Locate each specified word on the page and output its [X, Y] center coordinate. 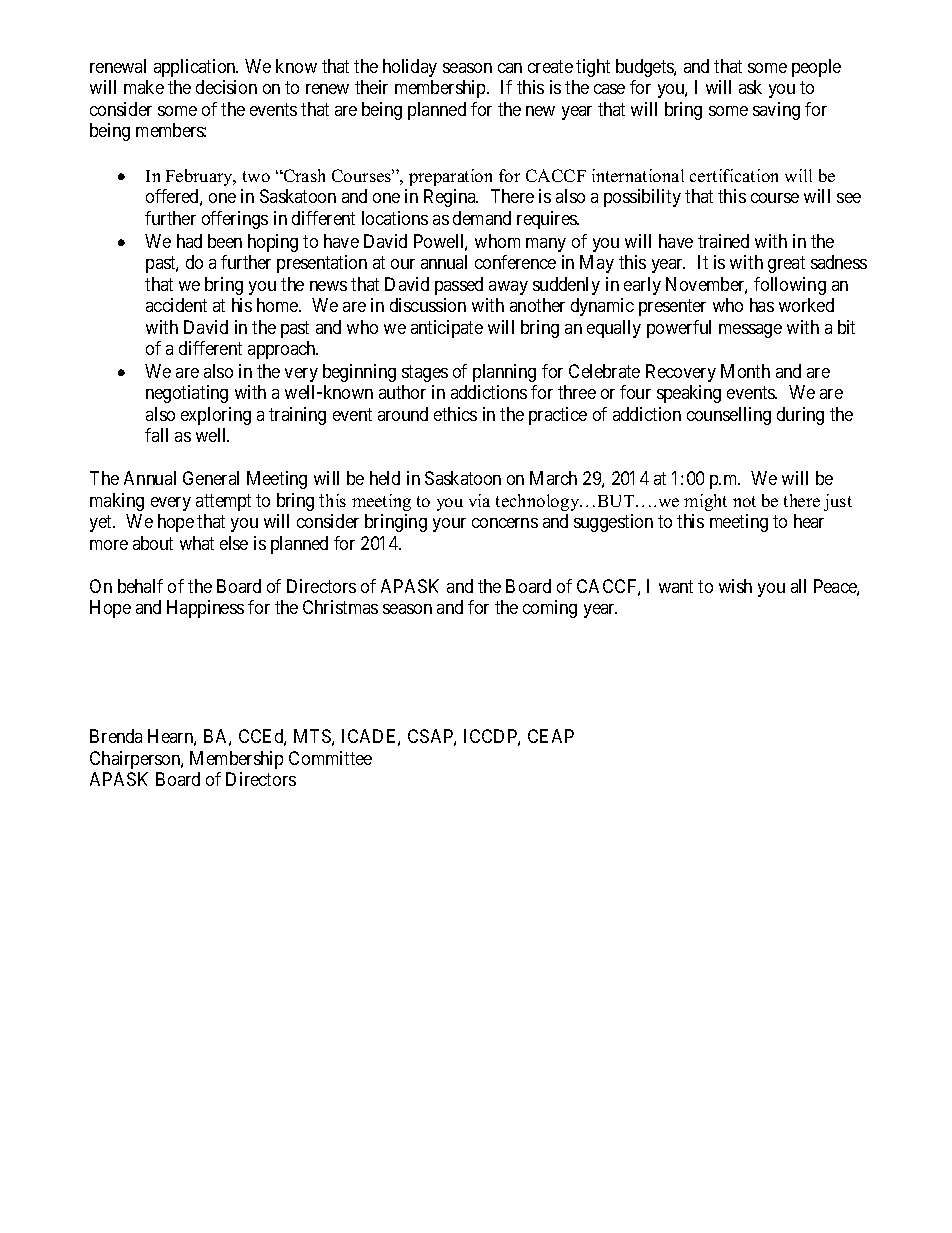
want [676, 586]
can [510, 68]
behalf [140, 586]
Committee [330, 758]
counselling [729, 416]
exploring [216, 416]
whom [497, 241]
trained [723, 241]
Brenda [116, 736]
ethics [455, 414]
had [189, 241]
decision [226, 87]
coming [550, 609]
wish [735, 586]
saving [776, 111]
